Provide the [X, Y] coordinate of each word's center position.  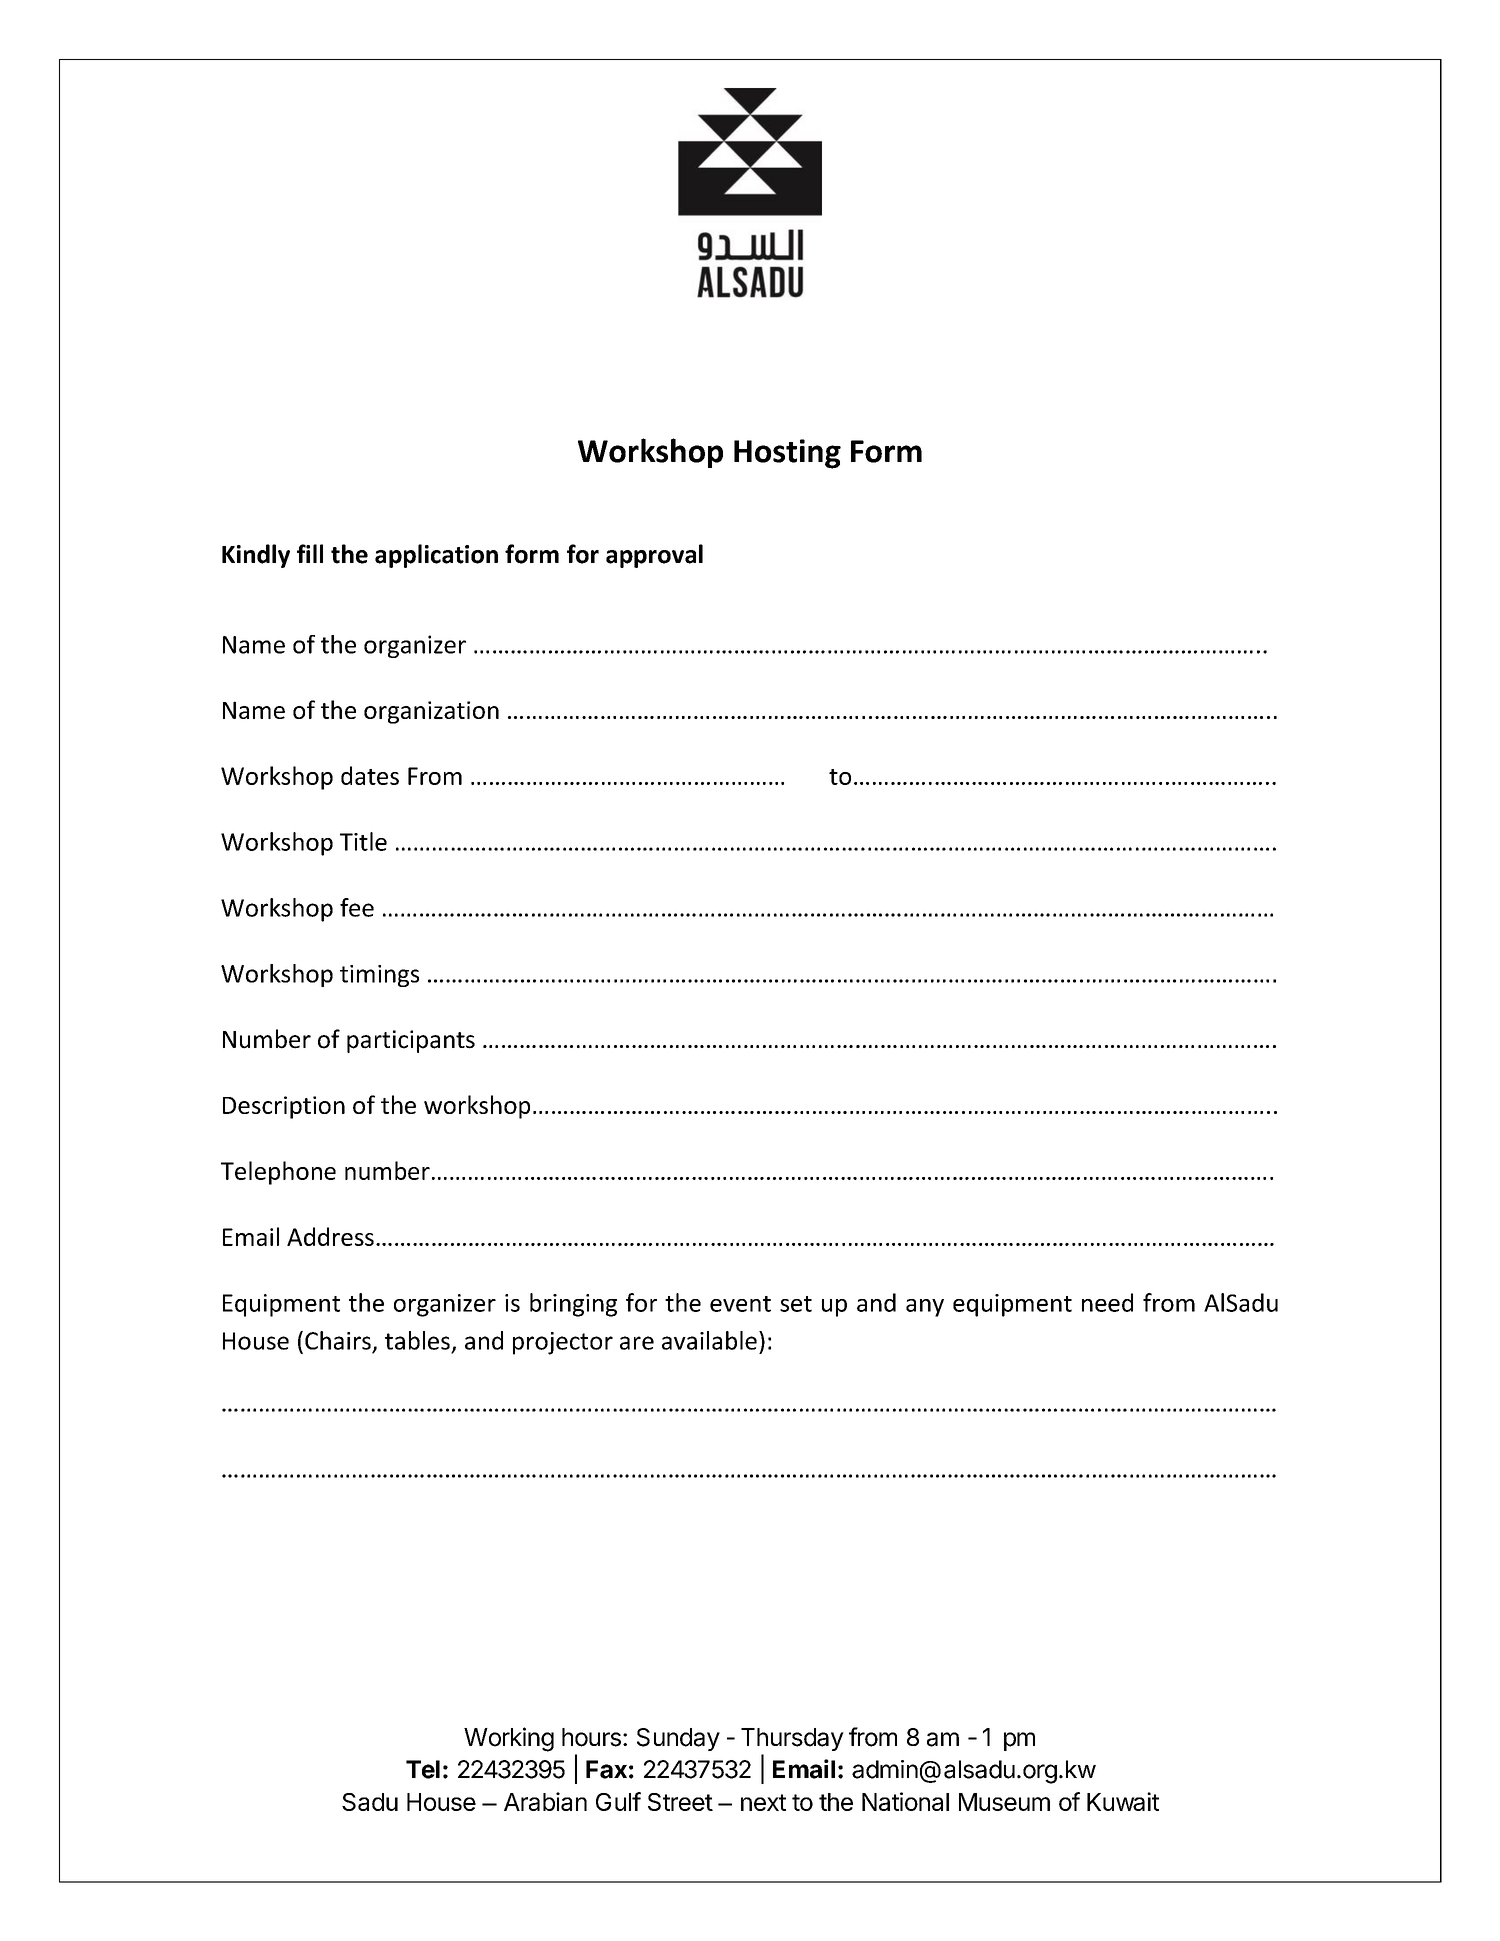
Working [509, 1739]
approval [654, 556]
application [436, 556]
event [740, 1304]
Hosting [787, 454]
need [1107, 1302]
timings [379, 976]
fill [310, 553]
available [709, 1340]
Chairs [338, 1340]
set [796, 1304]
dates [370, 775]
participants [411, 1041]
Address [330, 1236]
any [925, 1308]
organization [431, 712]
